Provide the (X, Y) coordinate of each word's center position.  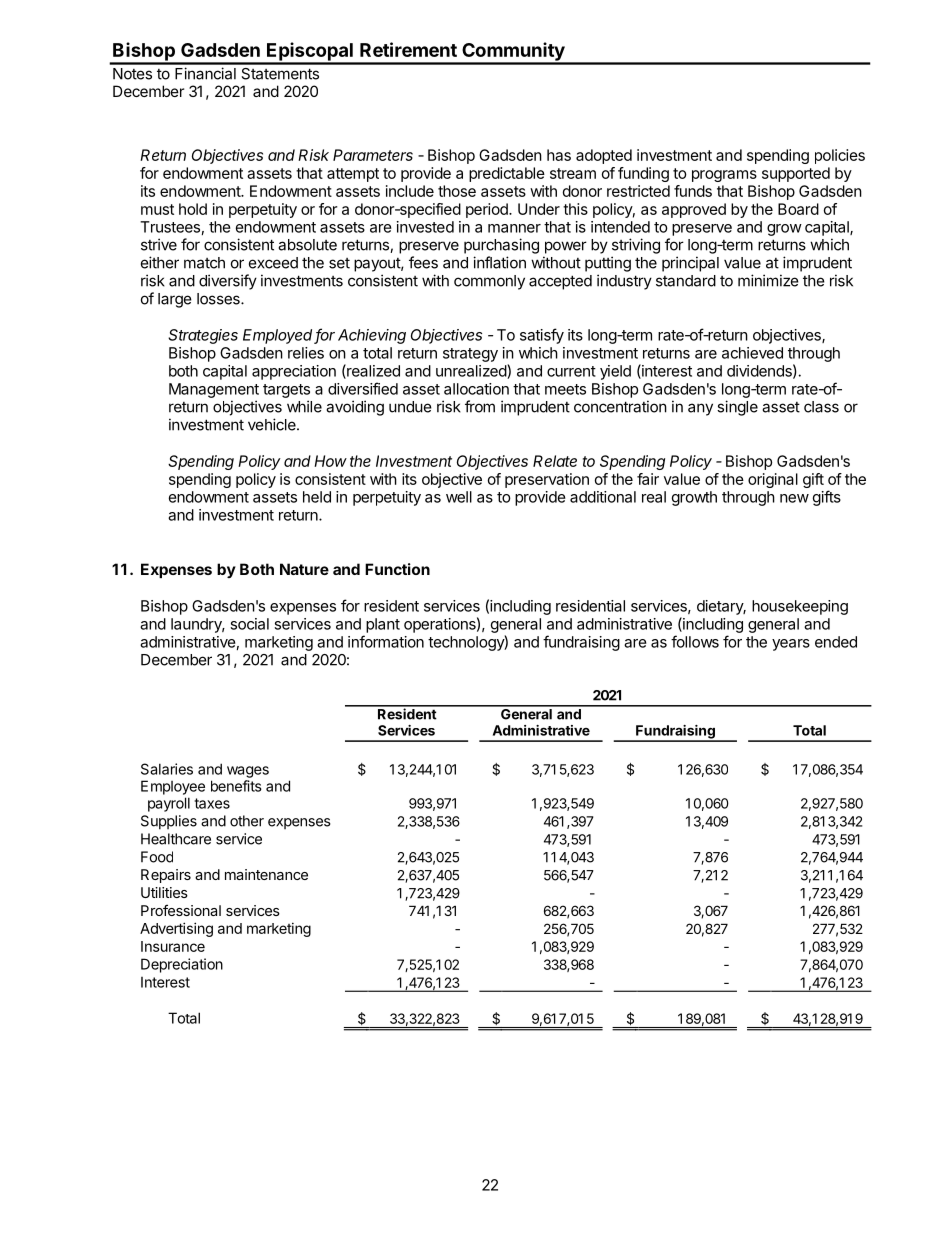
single (737, 408)
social (249, 624)
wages (248, 772)
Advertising (176, 929)
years (791, 645)
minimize (768, 280)
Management (214, 390)
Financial (205, 73)
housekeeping (800, 607)
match (204, 263)
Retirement (408, 49)
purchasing (501, 246)
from (480, 406)
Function (397, 569)
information (386, 641)
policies (840, 156)
